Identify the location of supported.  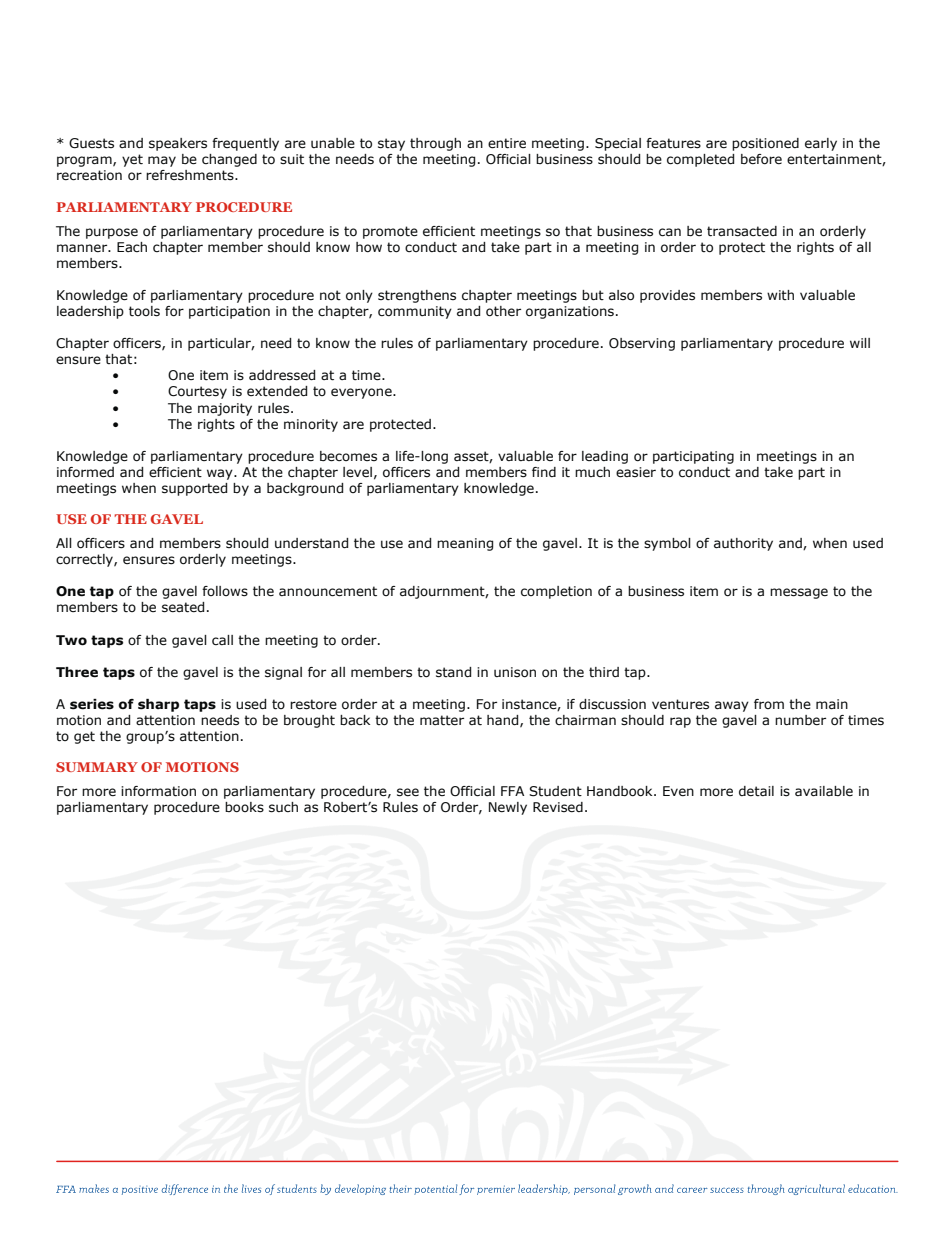
(194, 489).
